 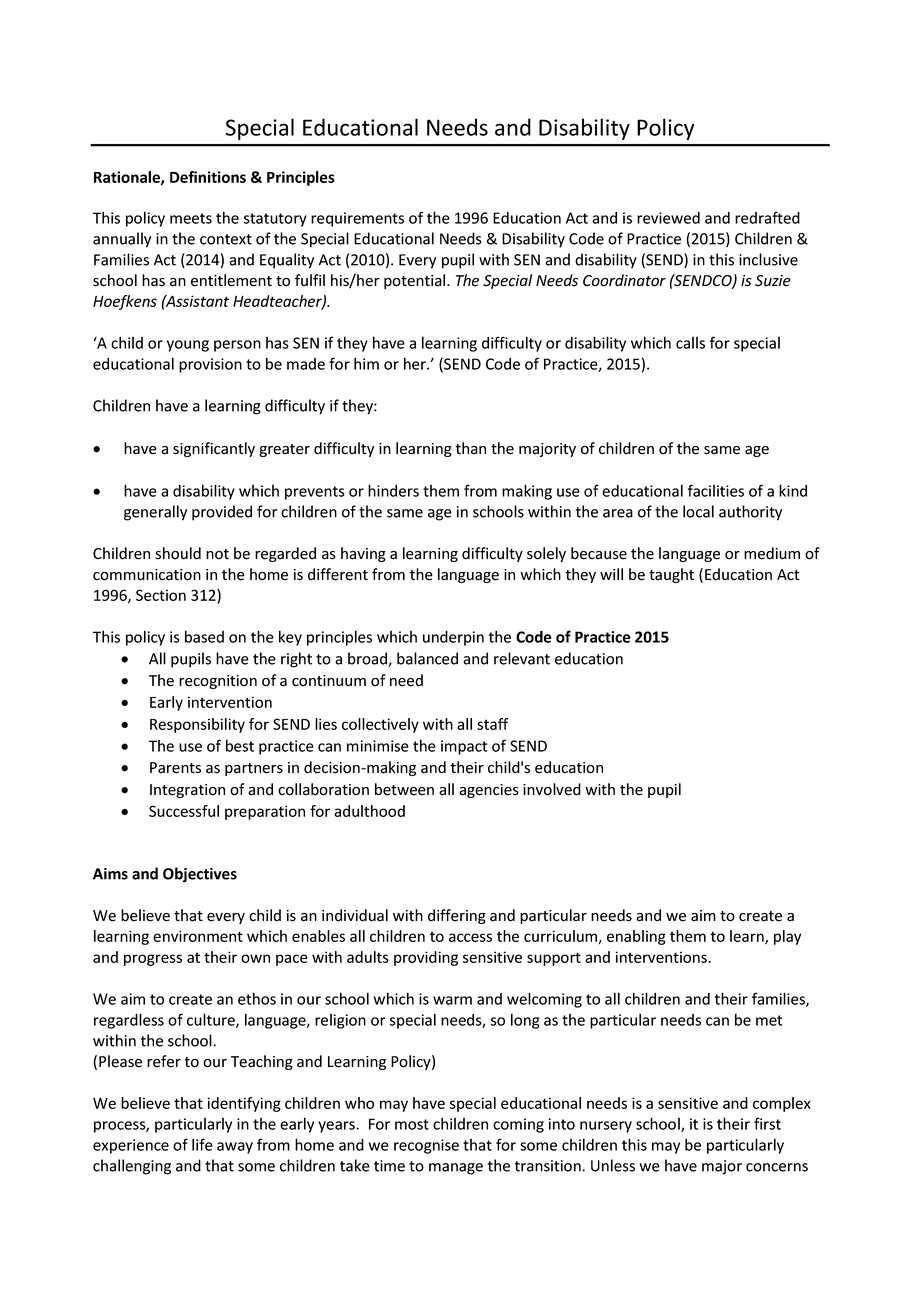 What do you see at coordinates (202, 1144) in the screenshot?
I see `life` at bounding box center [202, 1144].
